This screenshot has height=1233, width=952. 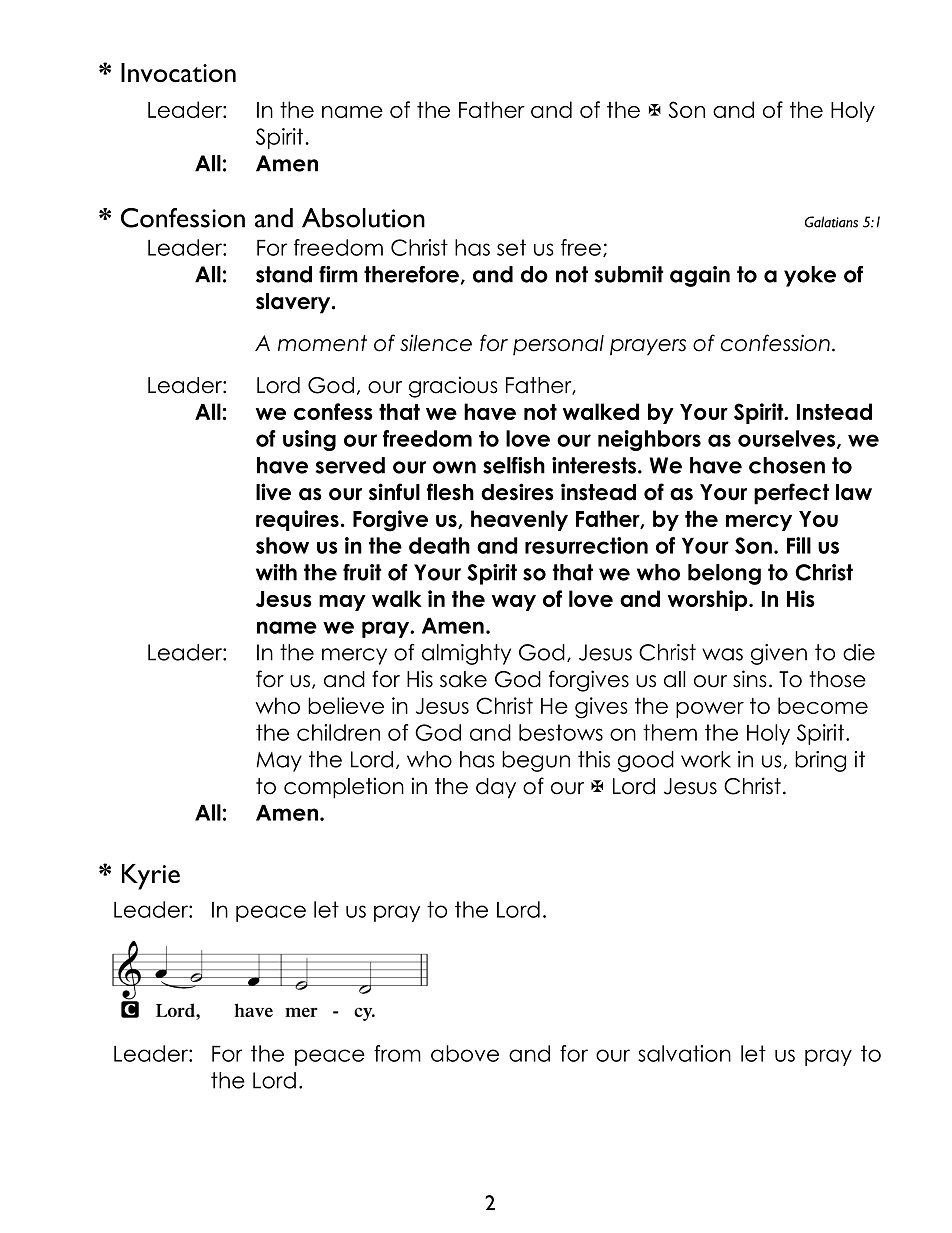 What do you see at coordinates (397, 1053) in the screenshot?
I see `from` at bounding box center [397, 1053].
